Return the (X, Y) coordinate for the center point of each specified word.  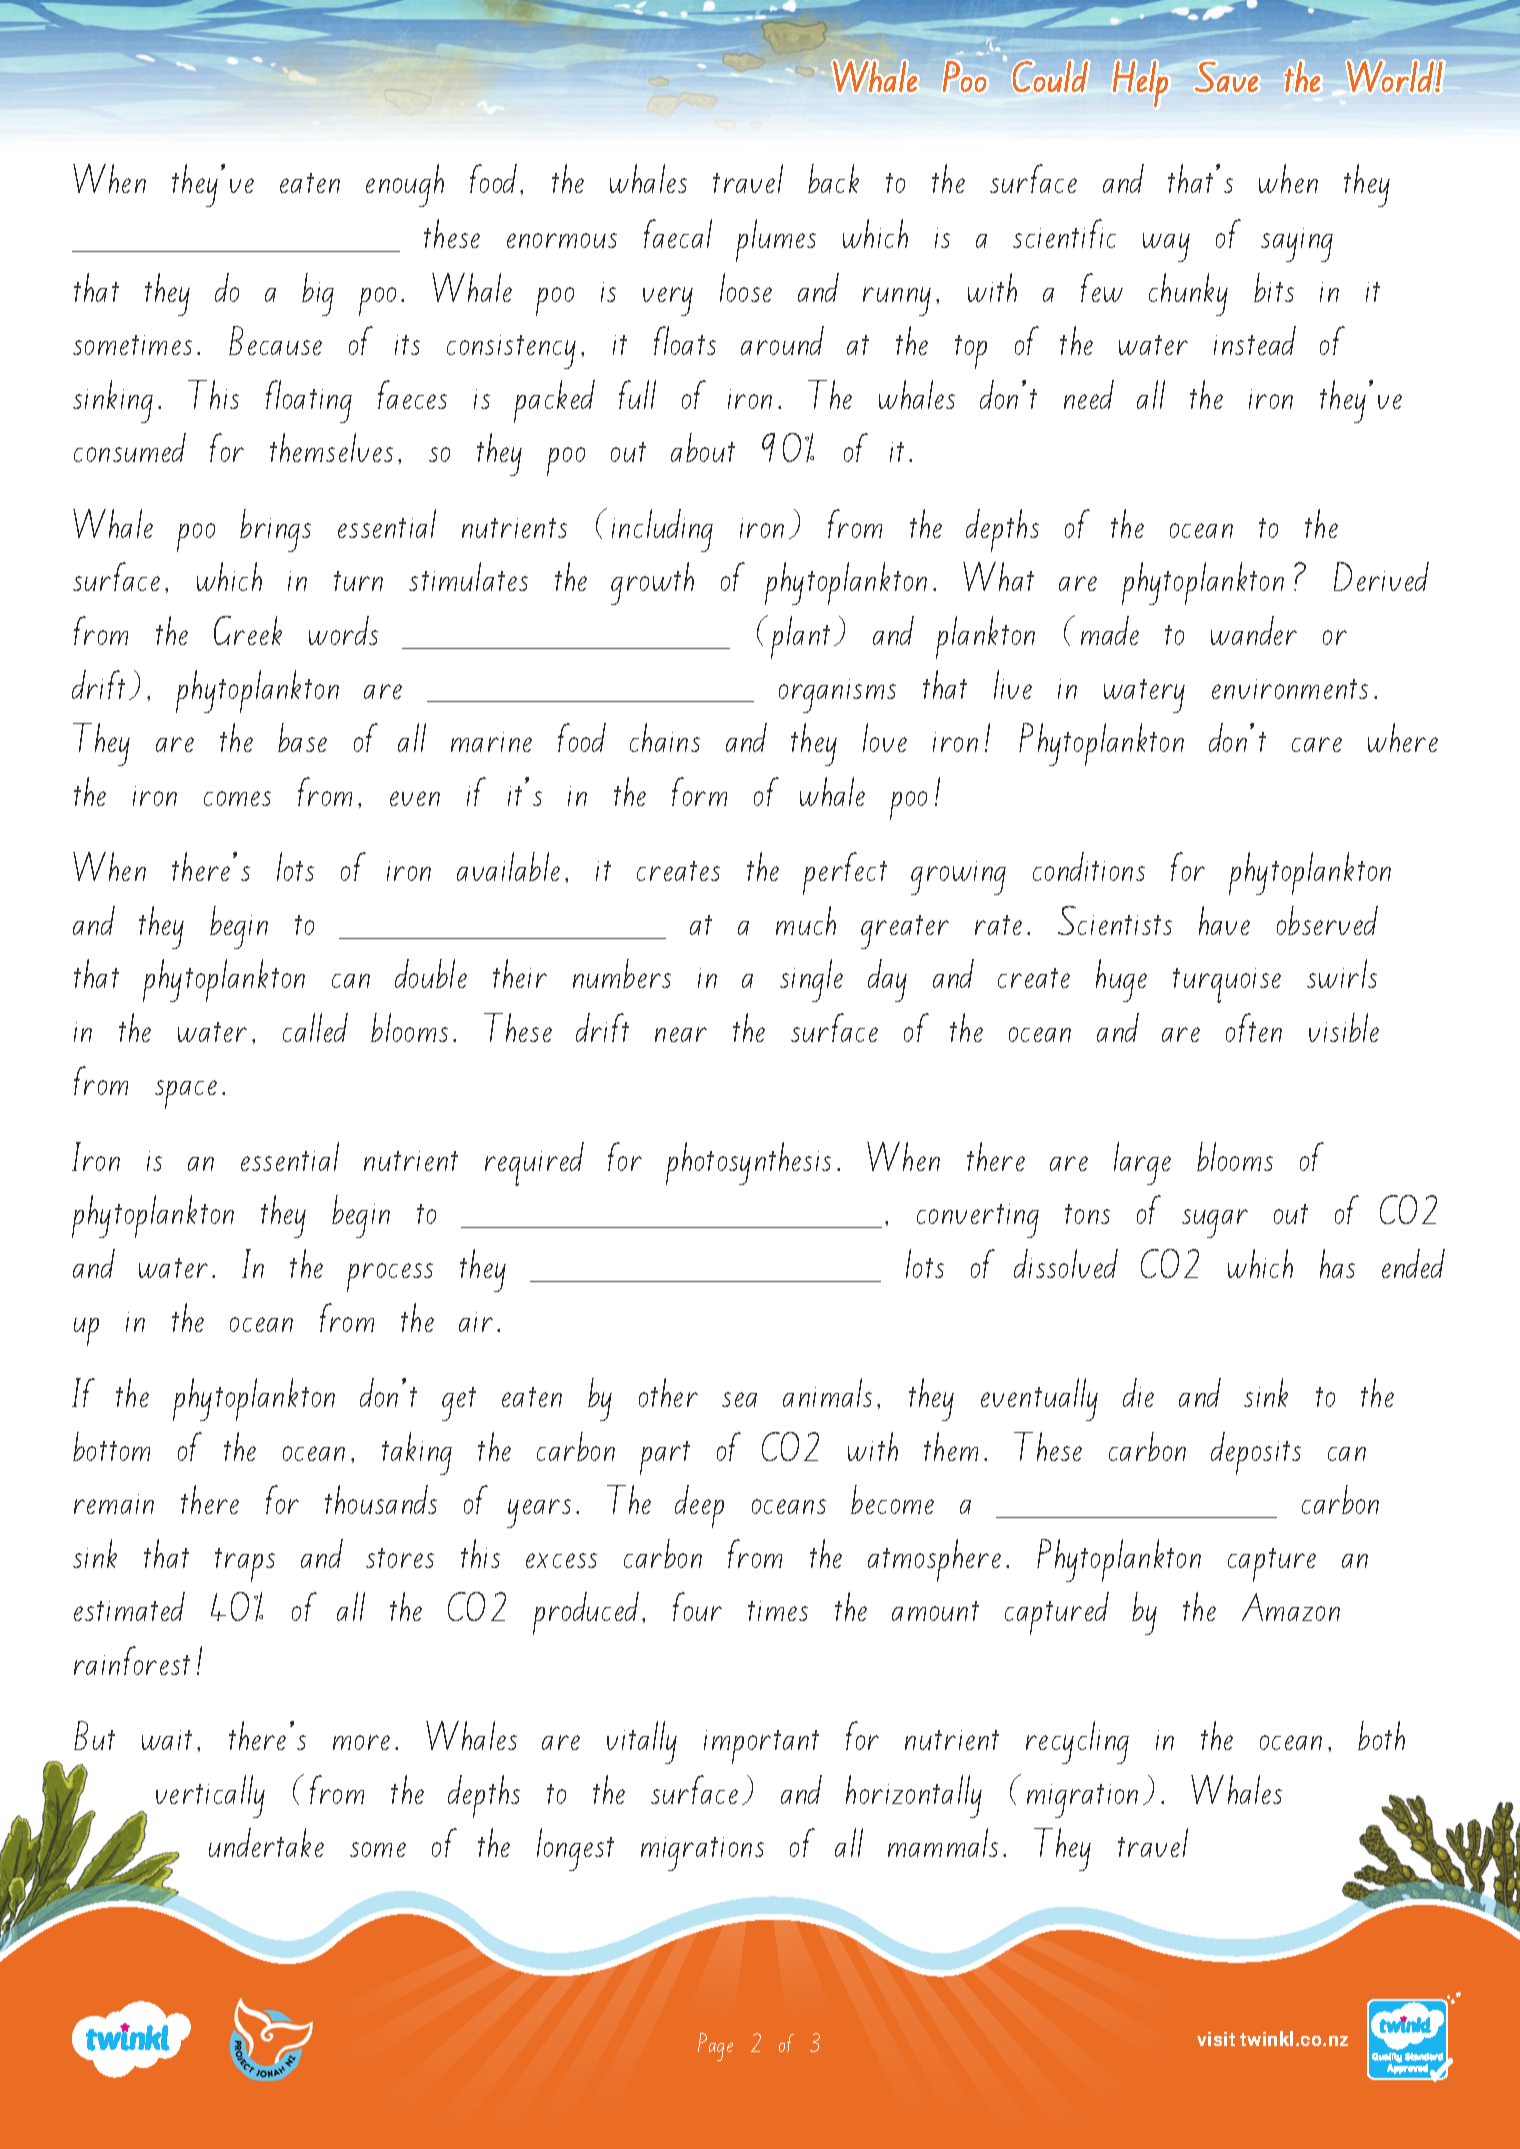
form (699, 791)
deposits (1256, 1453)
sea (739, 1399)
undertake (266, 1842)
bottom (111, 1446)
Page (715, 2047)
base (302, 737)
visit (1216, 2039)
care (1317, 744)
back (833, 178)
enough (405, 185)
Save (1226, 77)
